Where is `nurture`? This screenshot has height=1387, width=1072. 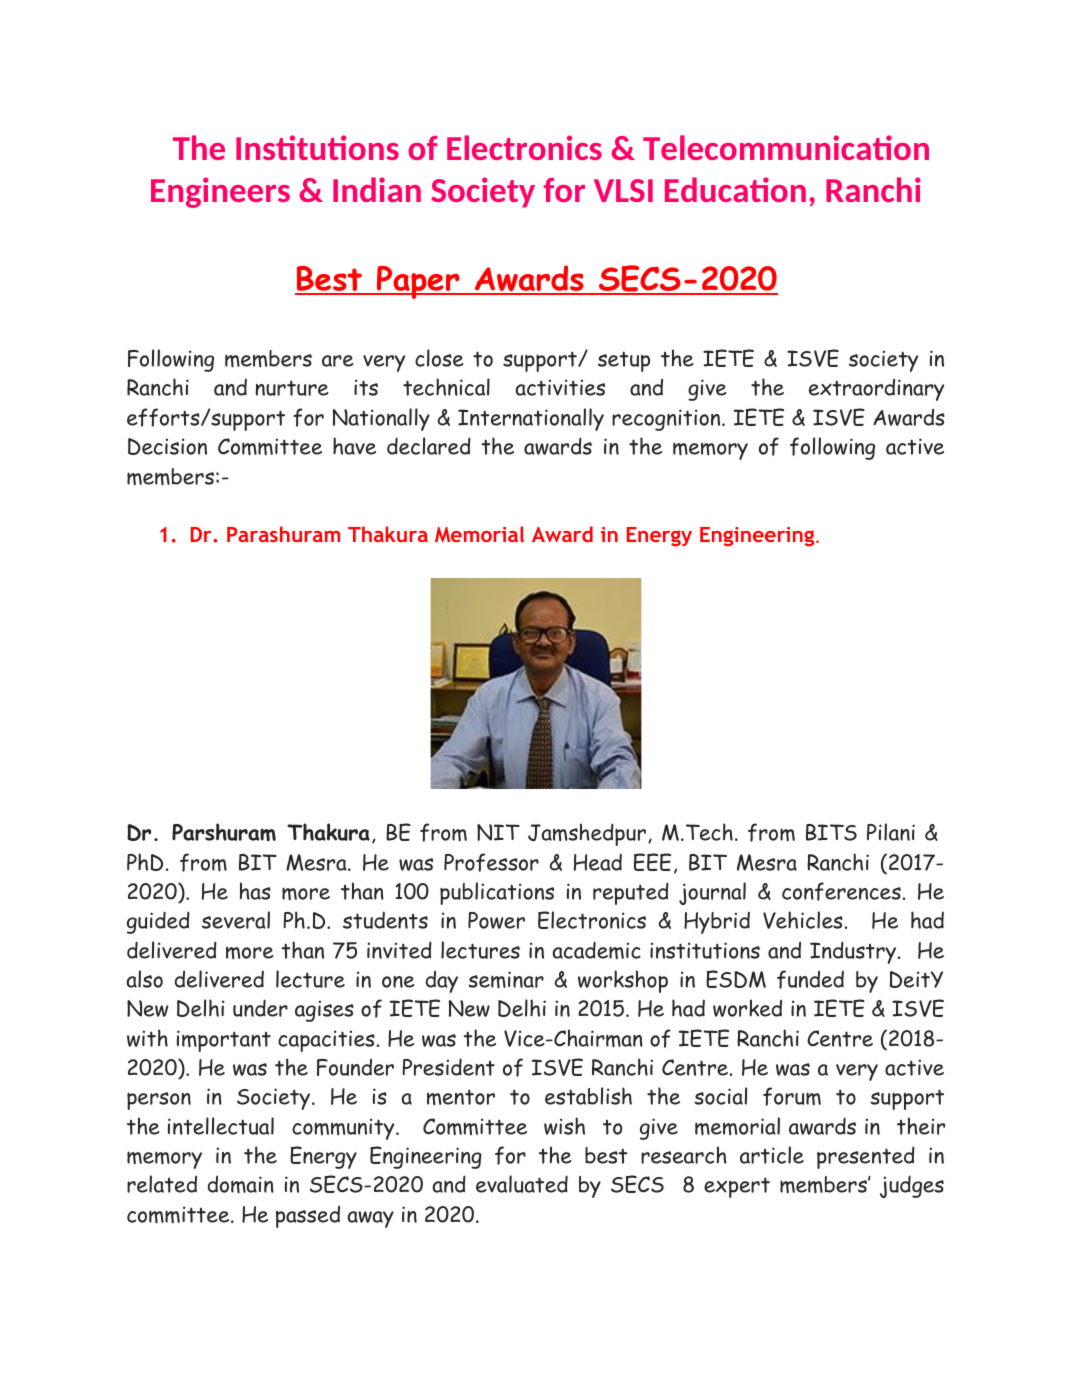
nurture is located at coordinates (292, 388).
